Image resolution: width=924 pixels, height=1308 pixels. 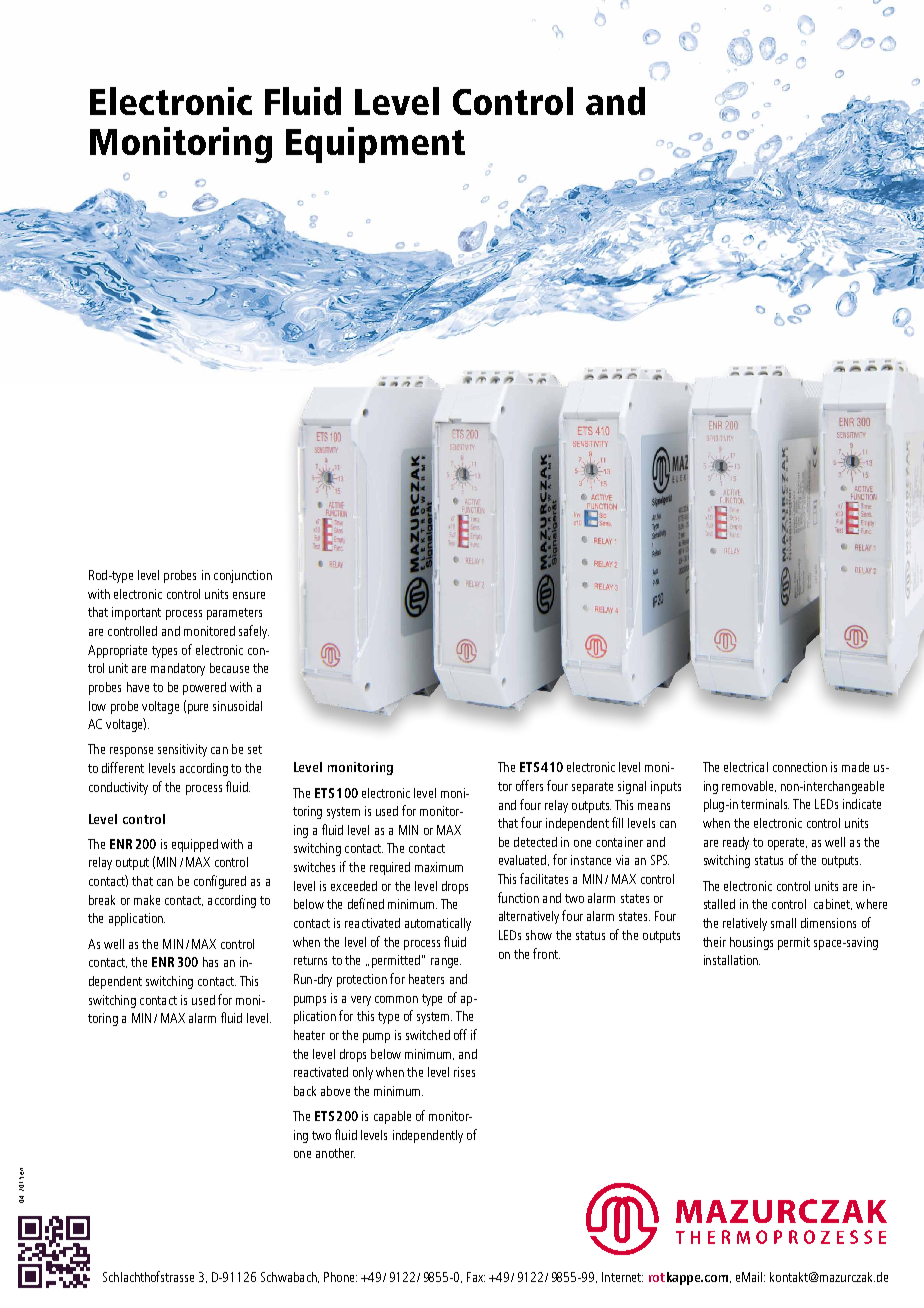 I want to click on separate, so click(x=592, y=788).
